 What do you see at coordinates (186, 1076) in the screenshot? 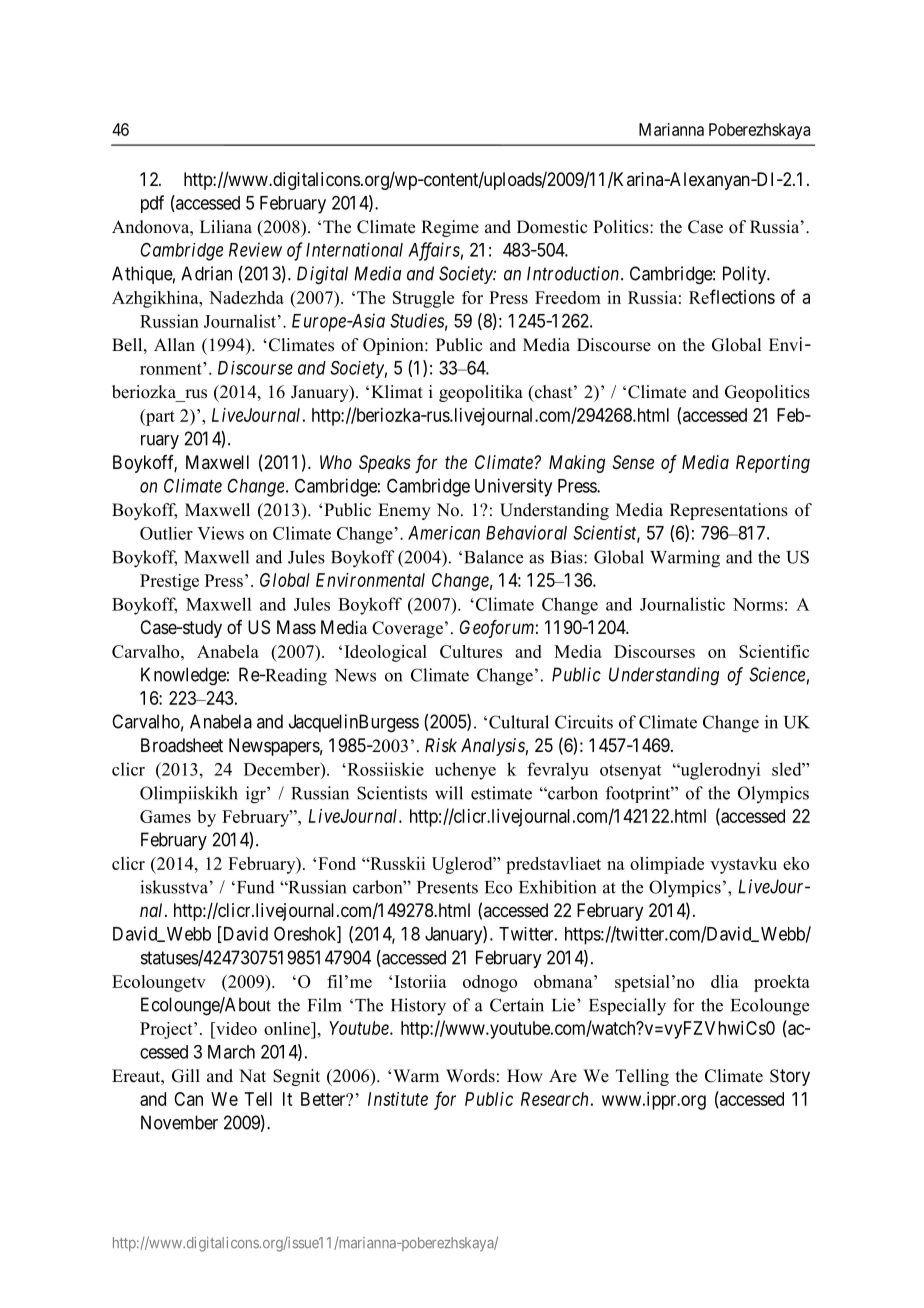
I see `Gill` at bounding box center [186, 1076].
